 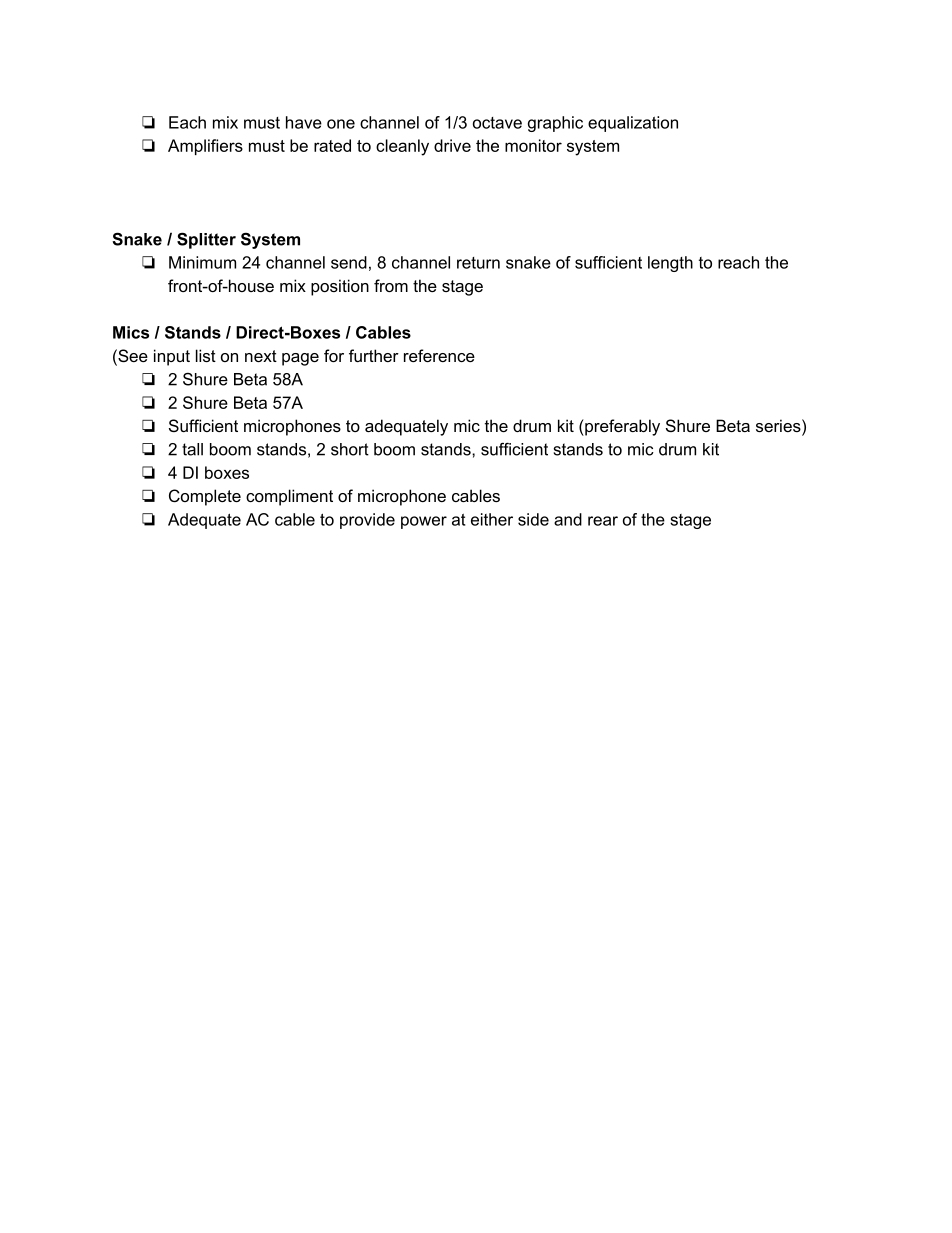 What do you see at coordinates (402, 147) in the page?
I see `cleanly` at bounding box center [402, 147].
